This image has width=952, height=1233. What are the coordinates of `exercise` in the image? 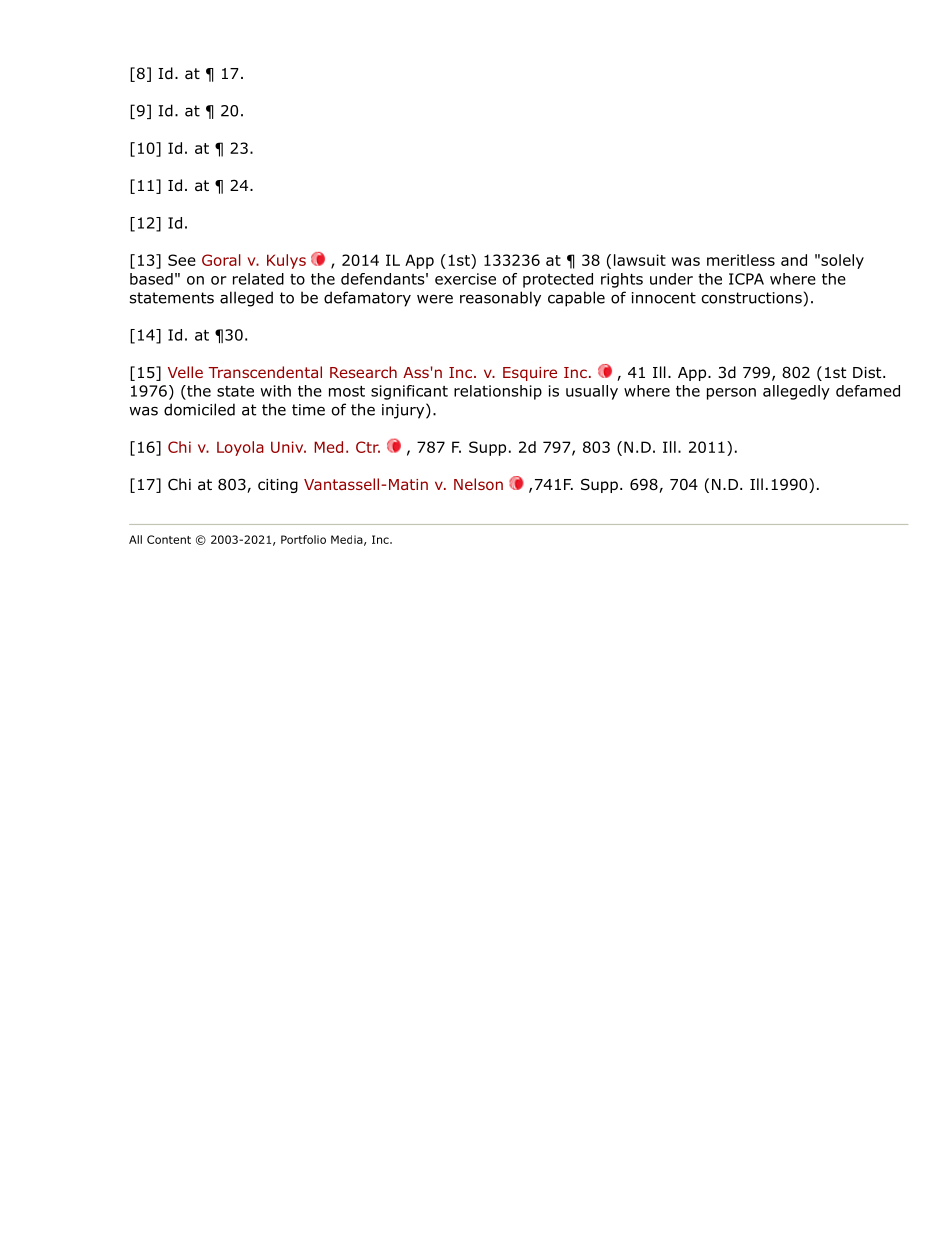 It's located at (465, 279).
